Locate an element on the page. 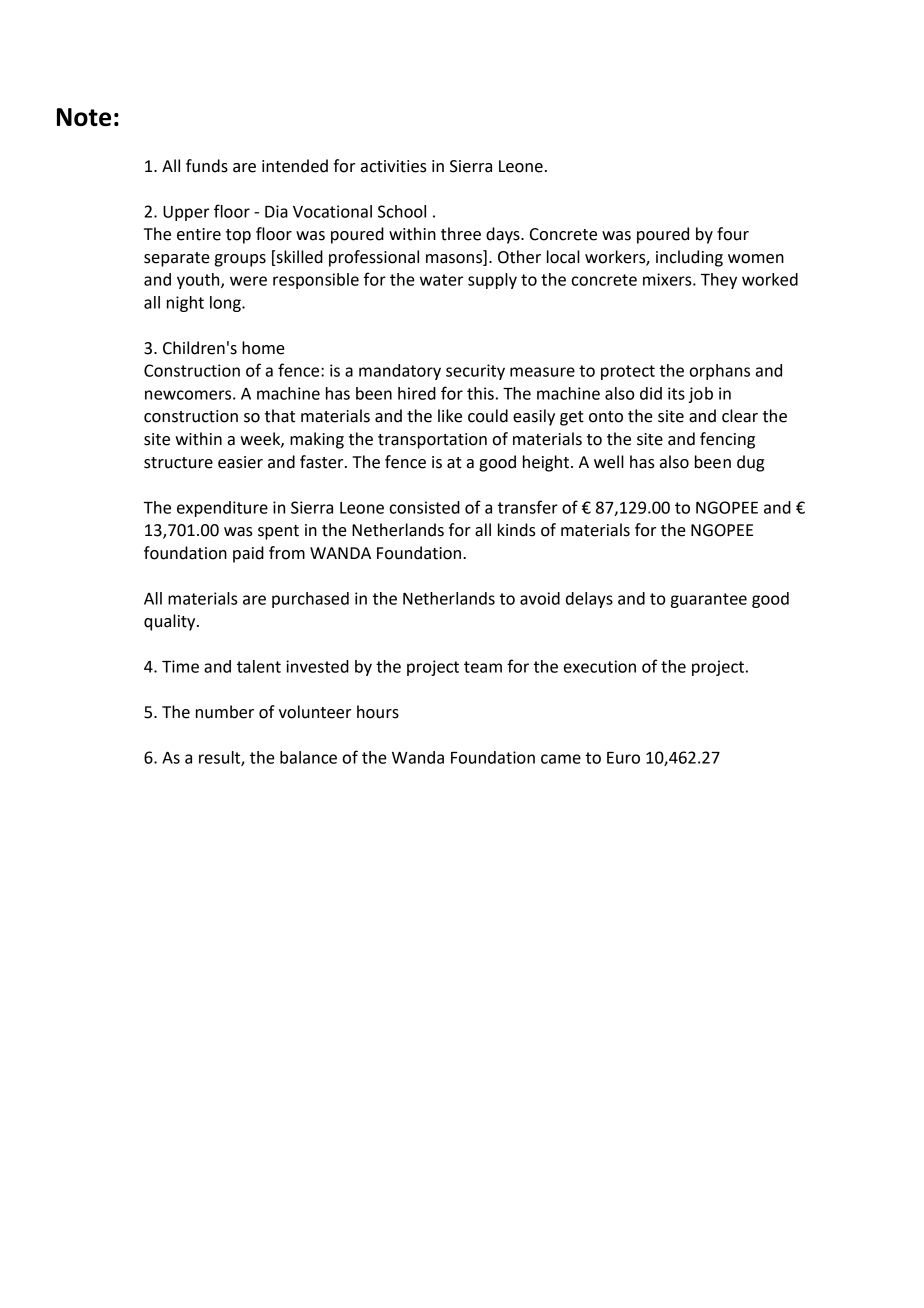 Image resolution: width=924 pixels, height=1308 pixels. orphans is located at coordinates (720, 372).
